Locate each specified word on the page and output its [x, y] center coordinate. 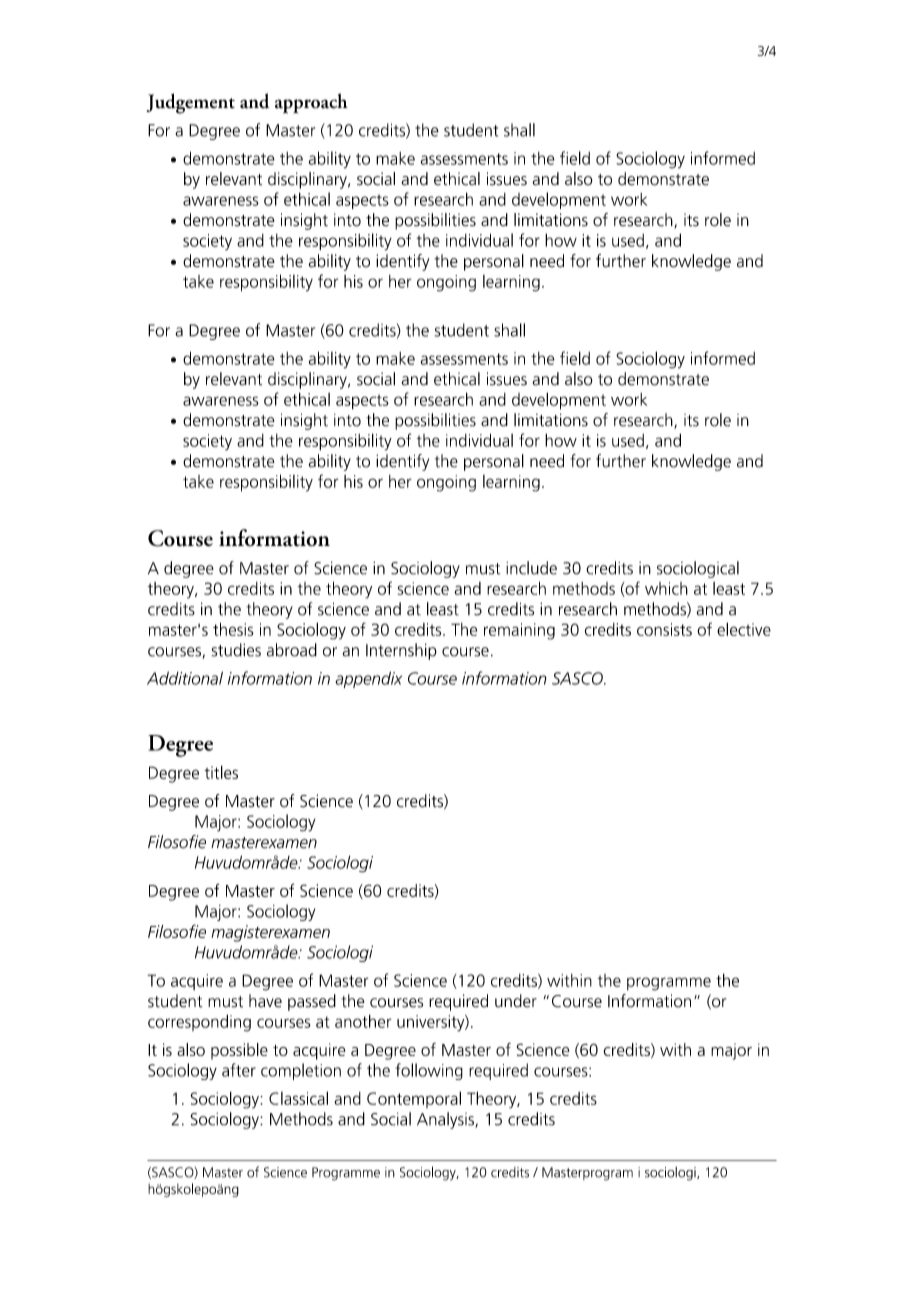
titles [221, 772]
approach [311, 103]
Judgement [191, 103]
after [239, 1070]
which [666, 588]
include [531, 568]
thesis [233, 629]
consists [664, 629]
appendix [368, 679]
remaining [519, 631]
